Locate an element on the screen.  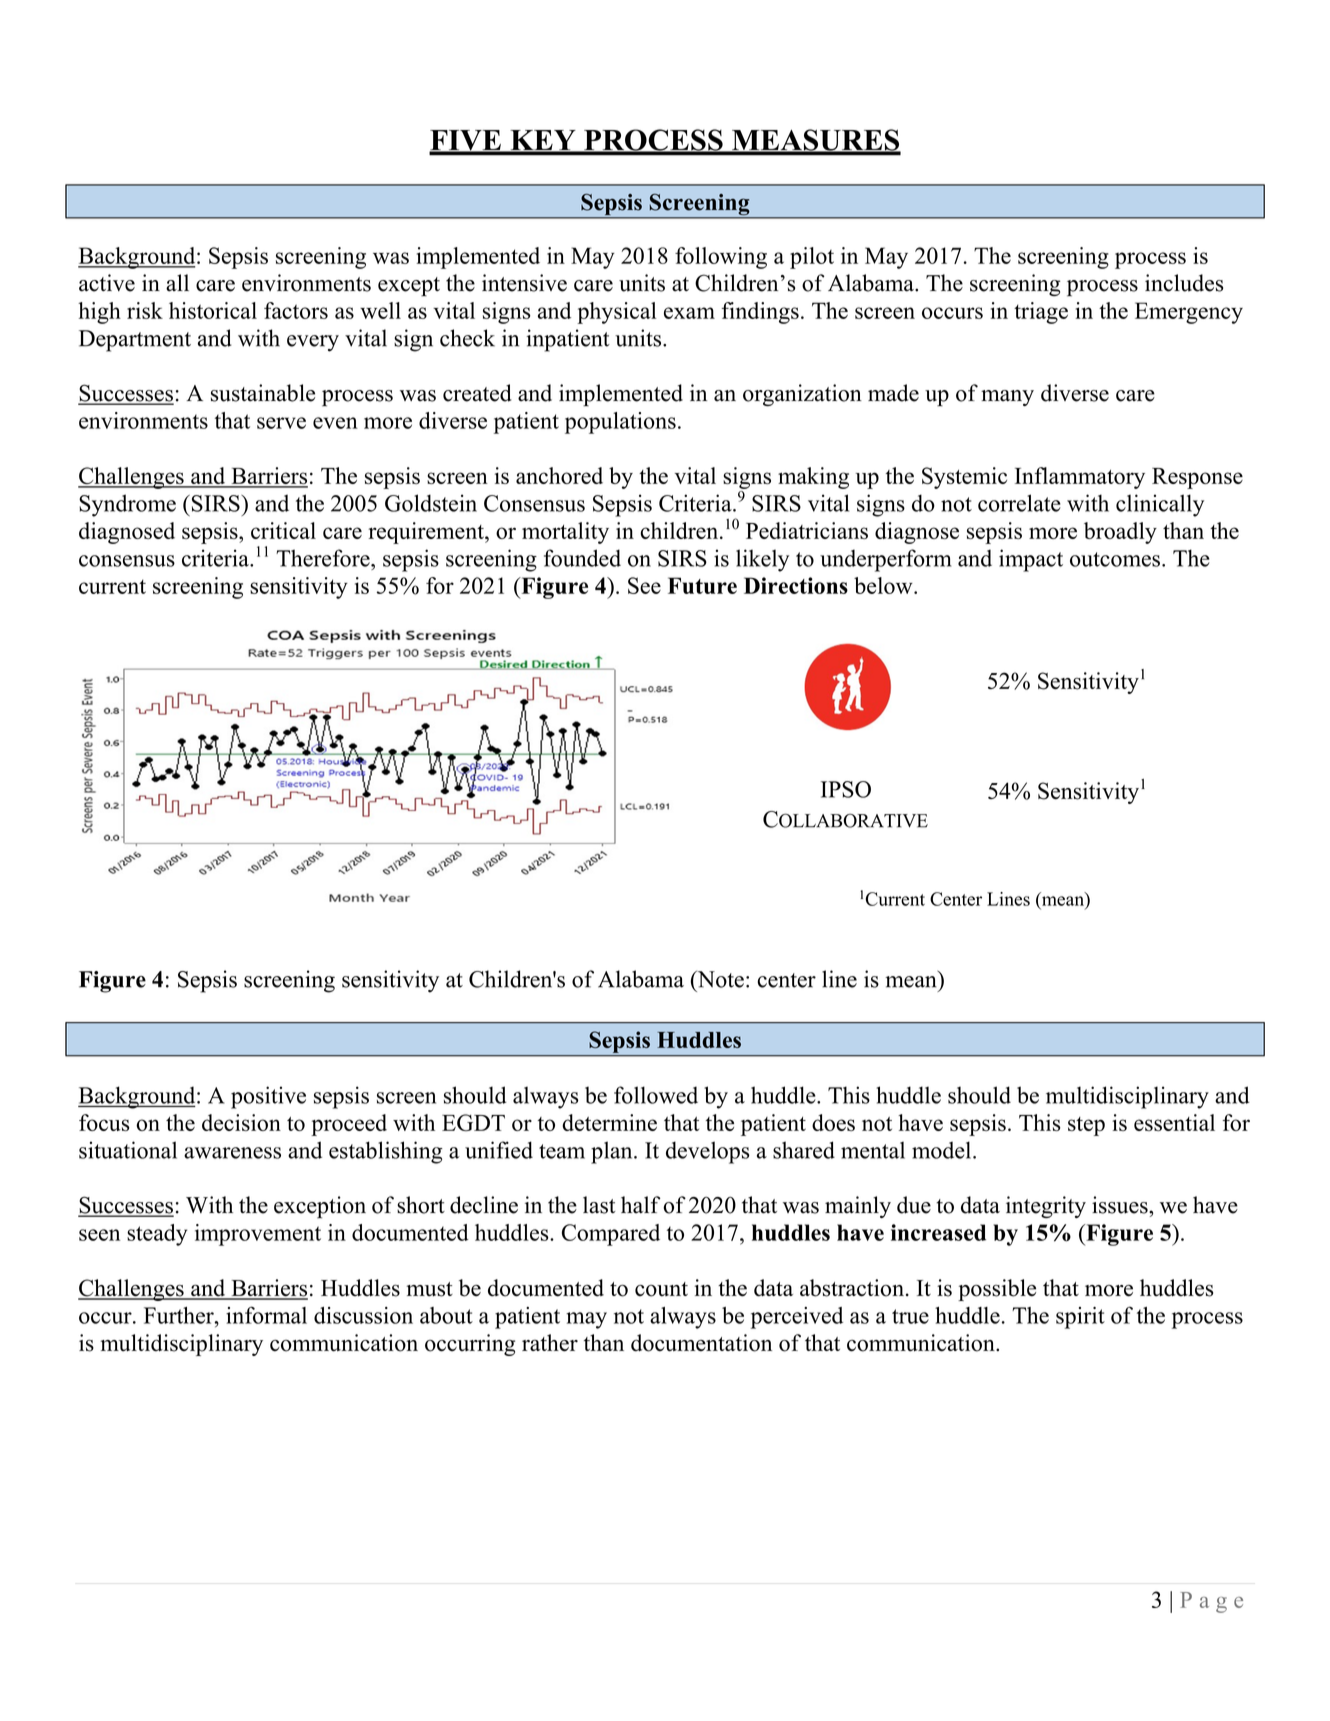
impact is located at coordinates (1031, 560).
